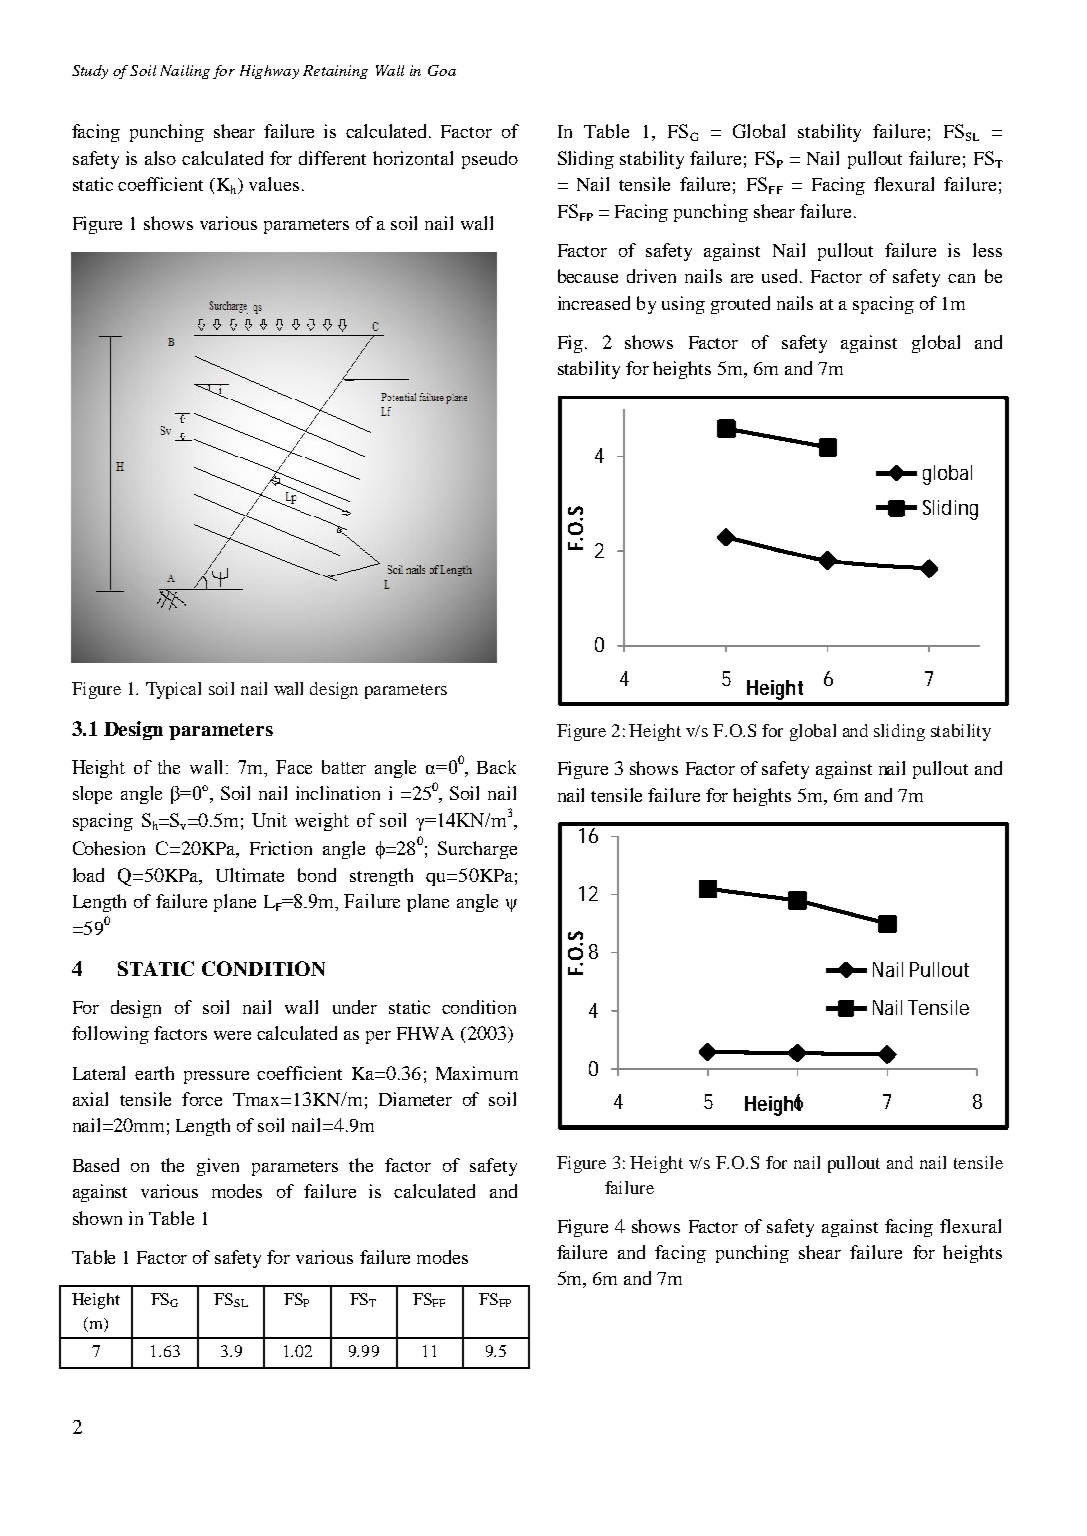  Describe the element at coordinates (173, 690) in the screenshot. I see `Typical` at that location.
